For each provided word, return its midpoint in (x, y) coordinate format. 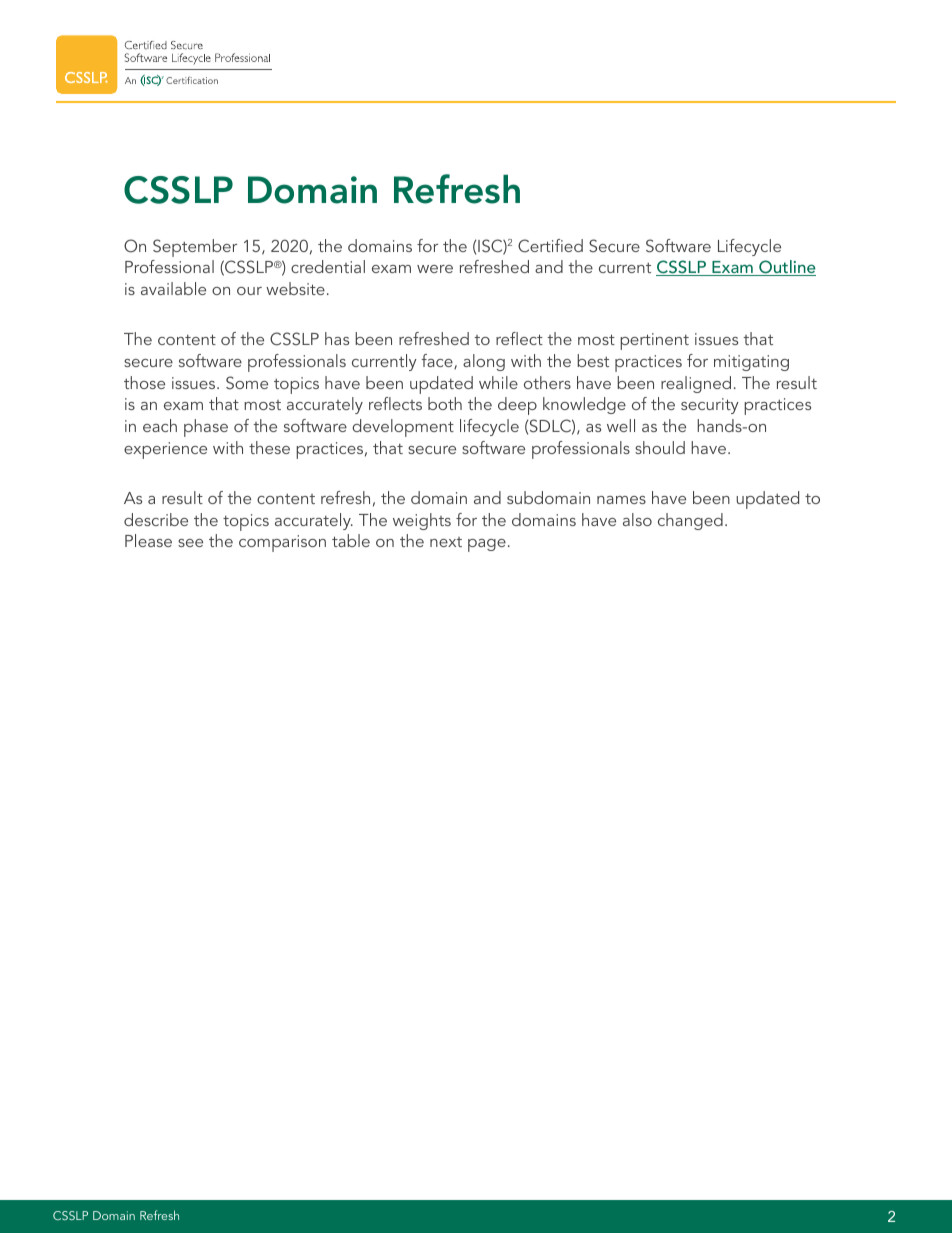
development (403, 428)
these (269, 447)
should (660, 447)
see (190, 543)
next (446, 542)
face (438, 361)
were (435, 269)
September (195, 248)
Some (247, 383)
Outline (786, 268)
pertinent (654, 341)
